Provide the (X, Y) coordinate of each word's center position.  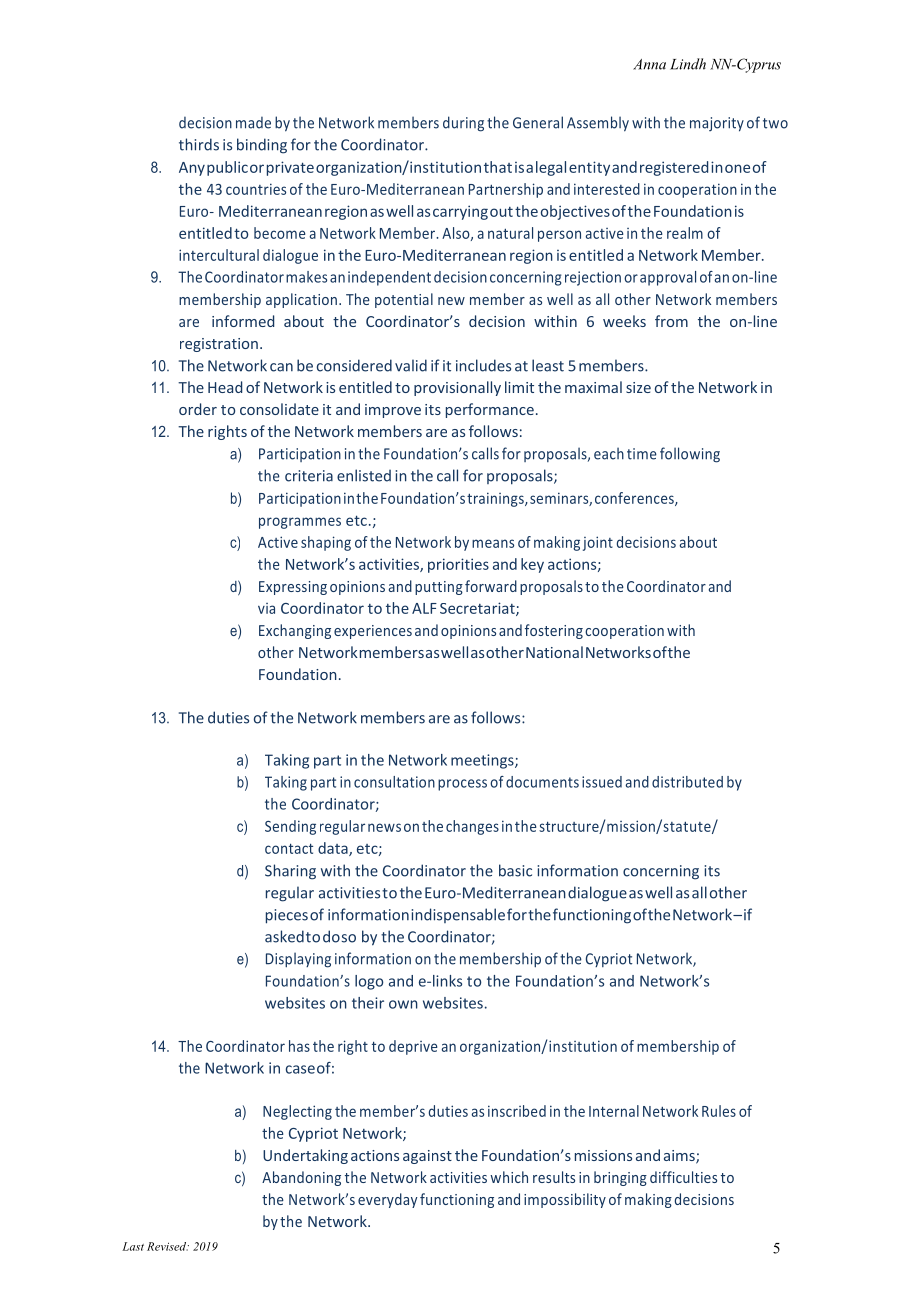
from (671, 321)
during (463, 124)
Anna (649, 64)
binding (262, 146)
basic (515, 870)
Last (133, 1246)
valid (411, 365)
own (403, 1004)
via (266, 608)
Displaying (298, 960)
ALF (424, 608)
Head (225, 387)
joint (598, 543)
